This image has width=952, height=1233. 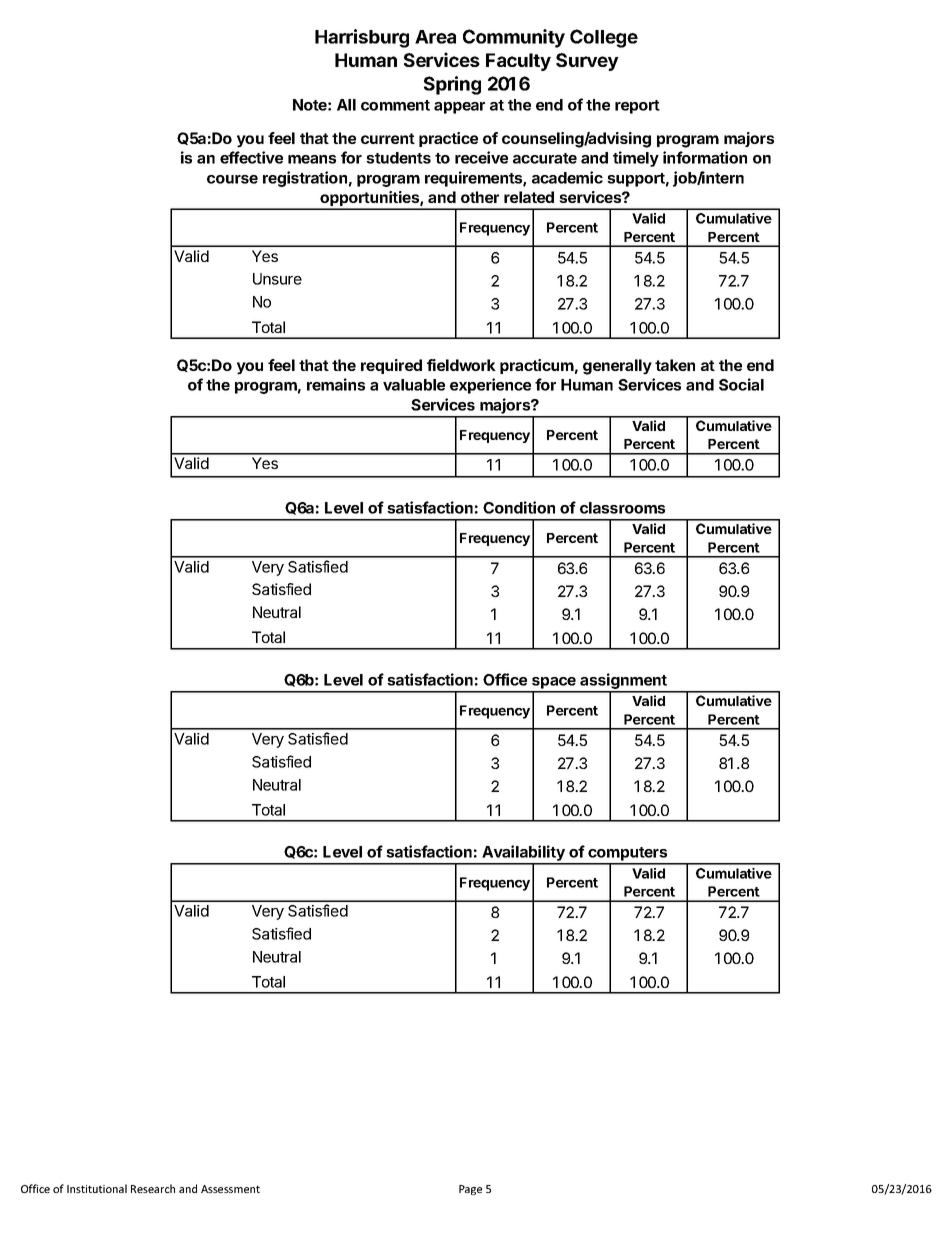 What do you see at coordinates (251, 157) in the image?
I see `effective` at bounding box center [251, 157].
